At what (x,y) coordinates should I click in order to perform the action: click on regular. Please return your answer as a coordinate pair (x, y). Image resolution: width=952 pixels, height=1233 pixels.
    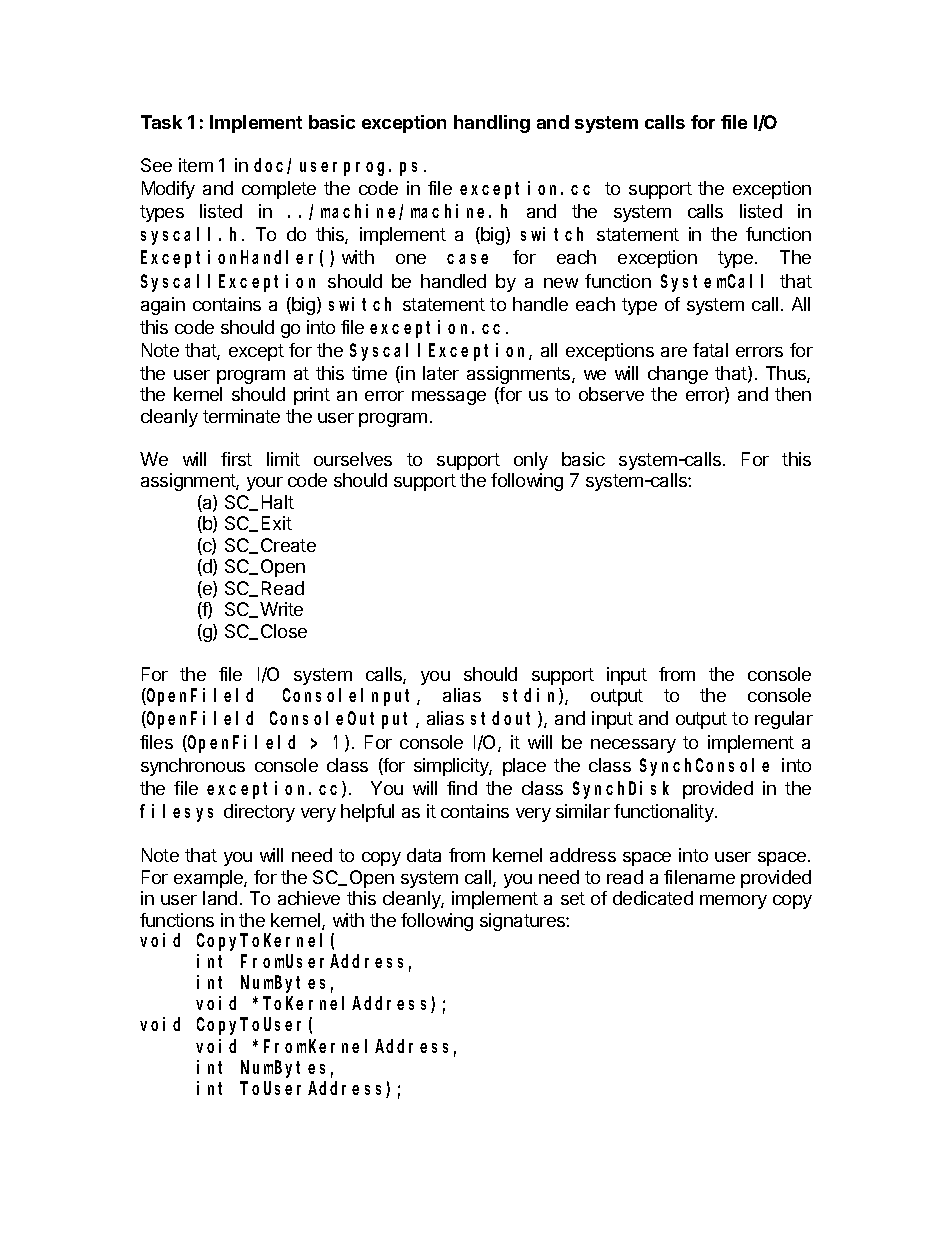
    Looking at the image, I should click on (784, 720).
